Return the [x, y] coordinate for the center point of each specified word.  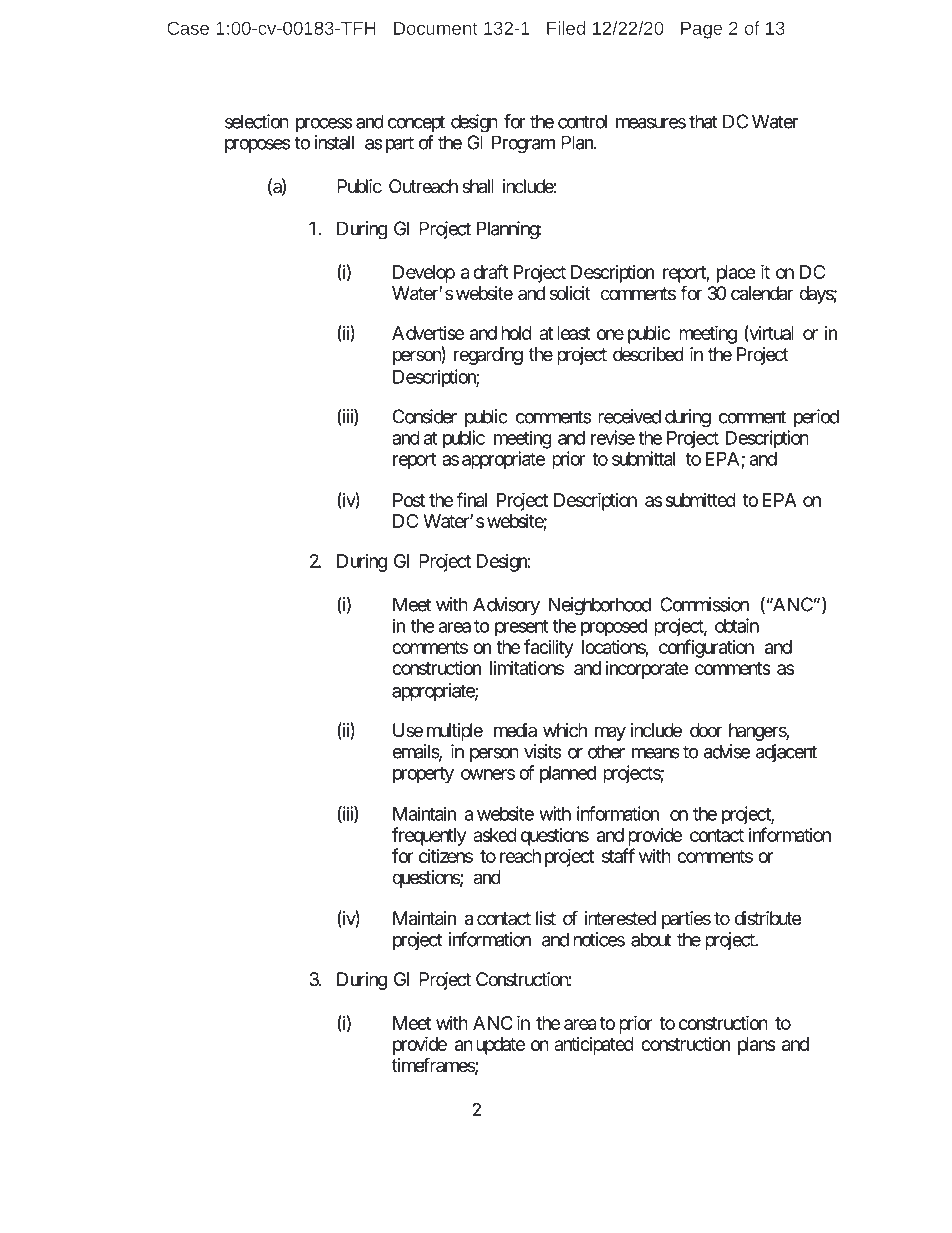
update [500, 1046]
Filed [566, 28]
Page [701, 30]
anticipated [594, 1045]
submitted [700, 499]
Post [409, 500]
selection [257, 121]
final [471, 499]
